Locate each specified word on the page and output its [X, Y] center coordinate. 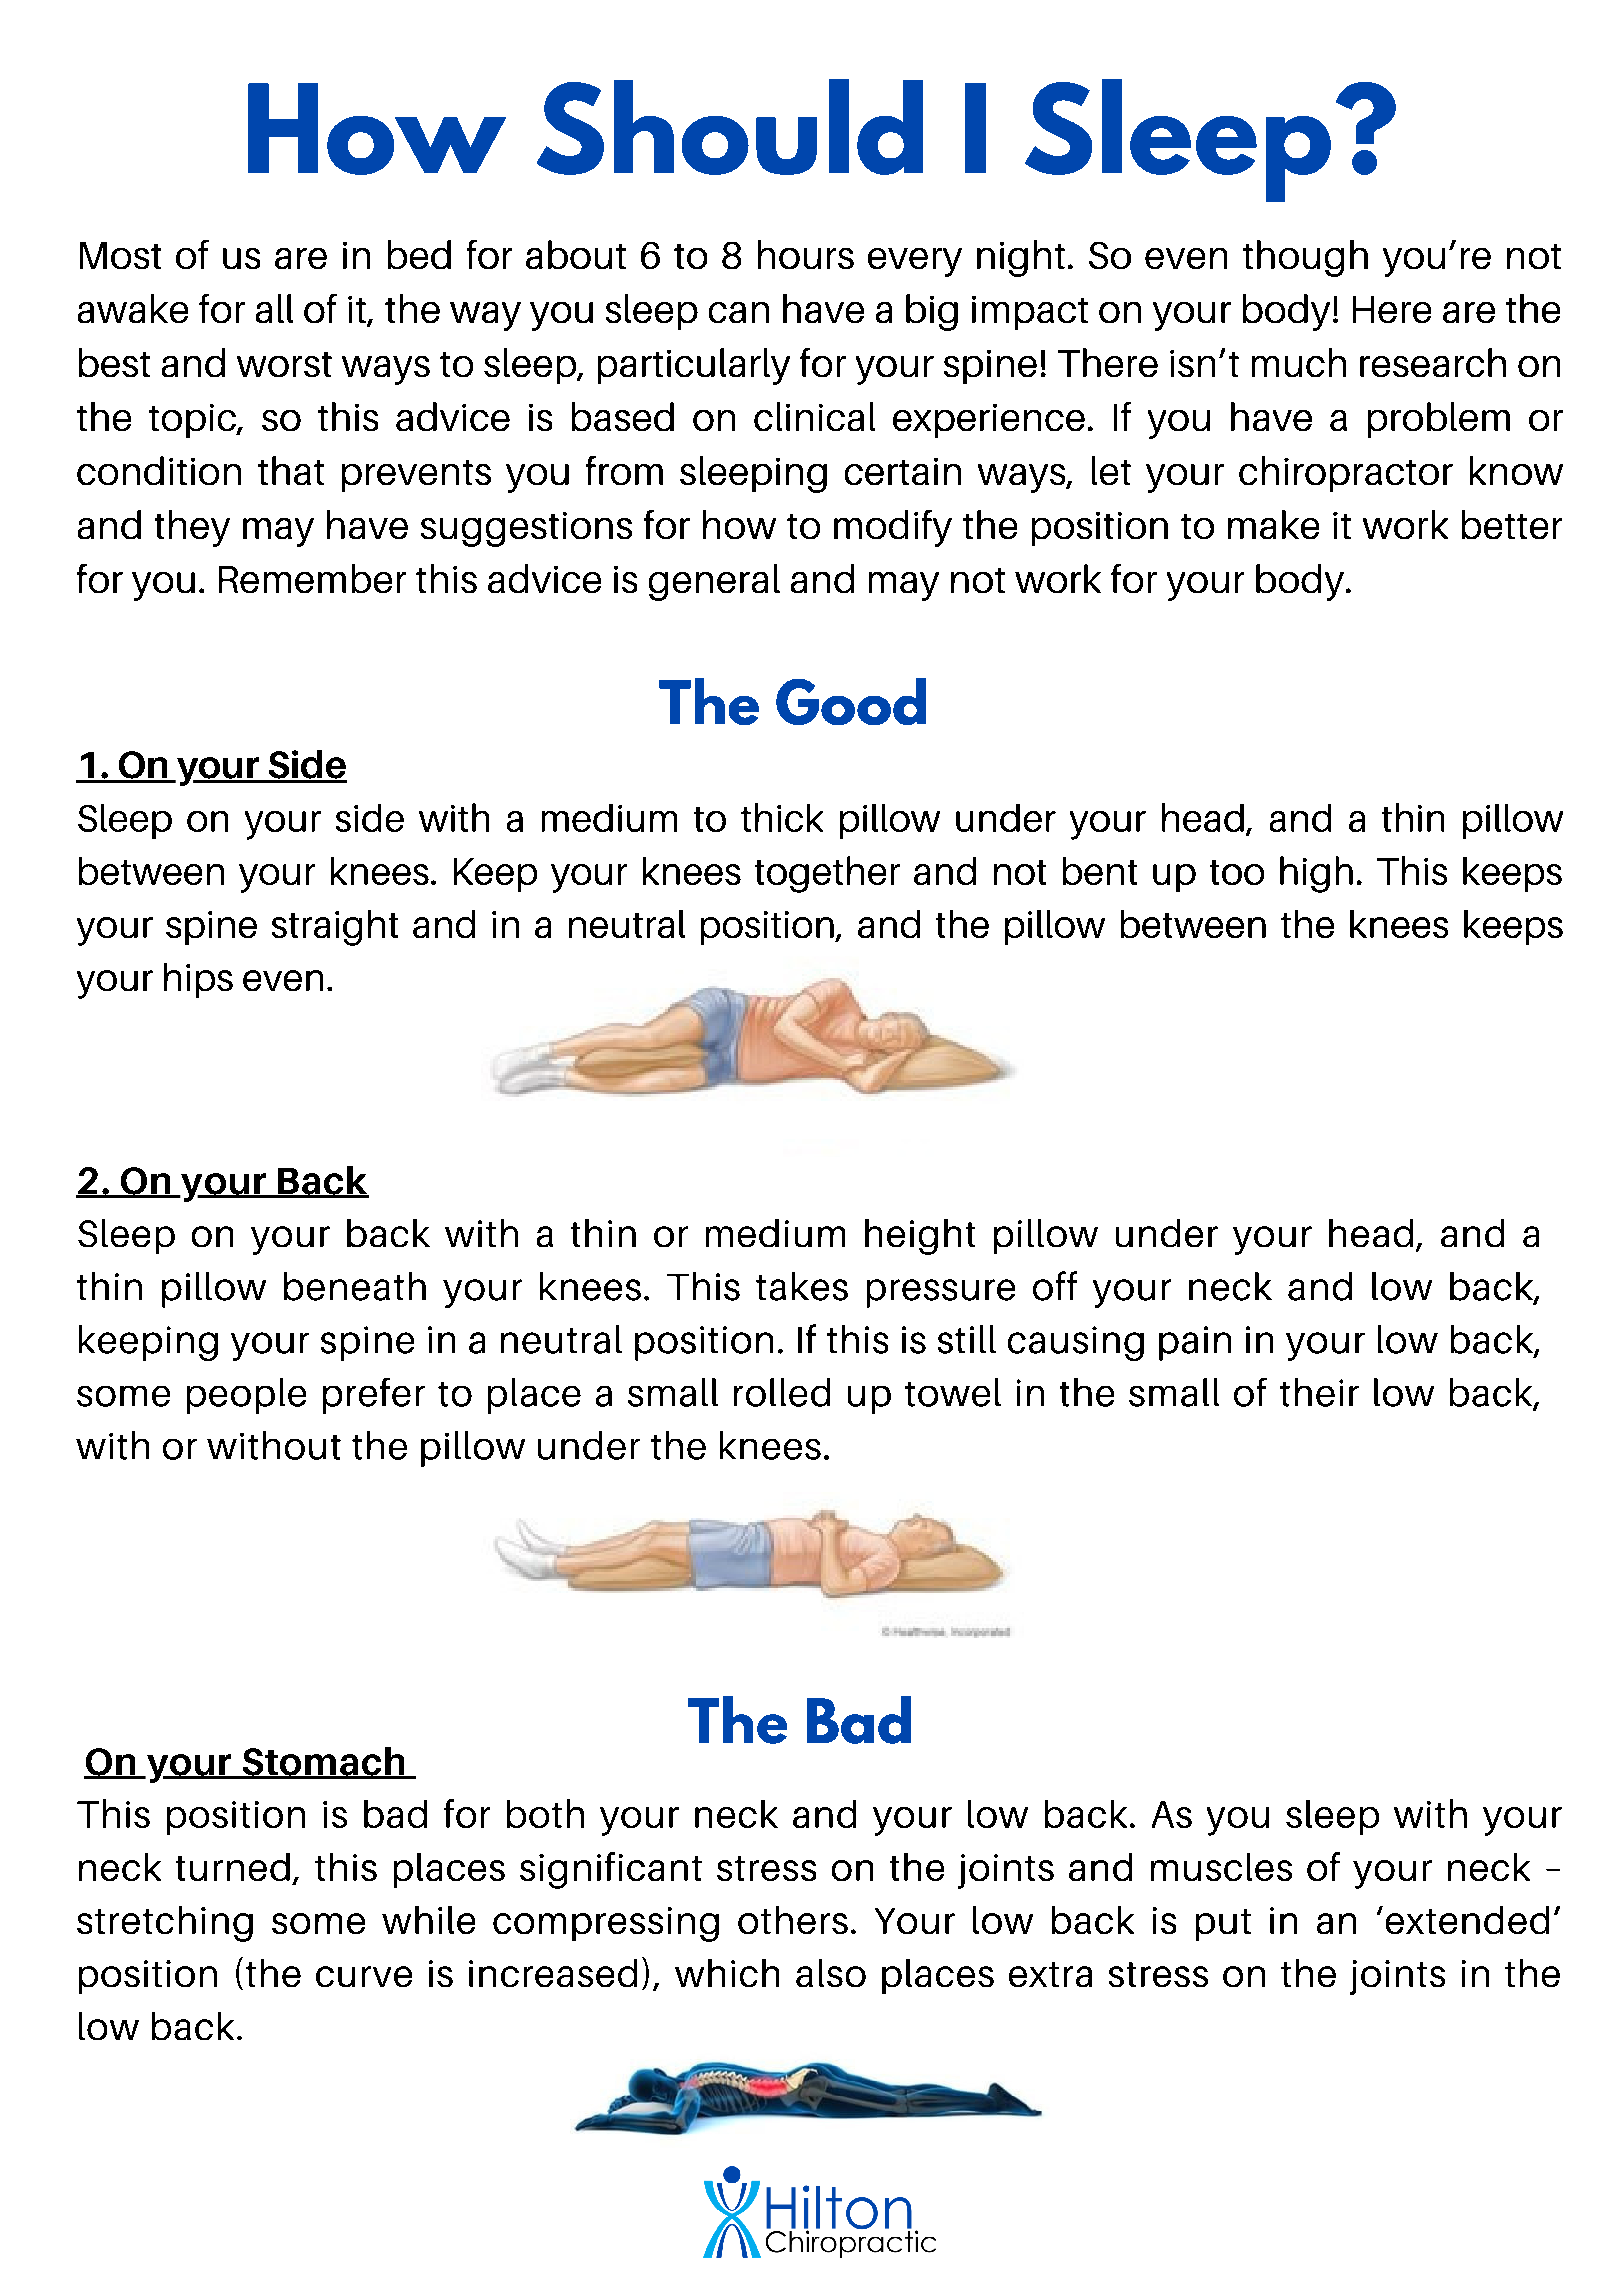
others [793, 1920]
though [1305, 258]
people [246, 1396]
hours [806, 254]
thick [782, 817]
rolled [782, 1392]
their [1319, 1392]
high [1316, 874]
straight [335, 928]
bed [419, 254]
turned [233, 1867]
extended [1467, 1920]
